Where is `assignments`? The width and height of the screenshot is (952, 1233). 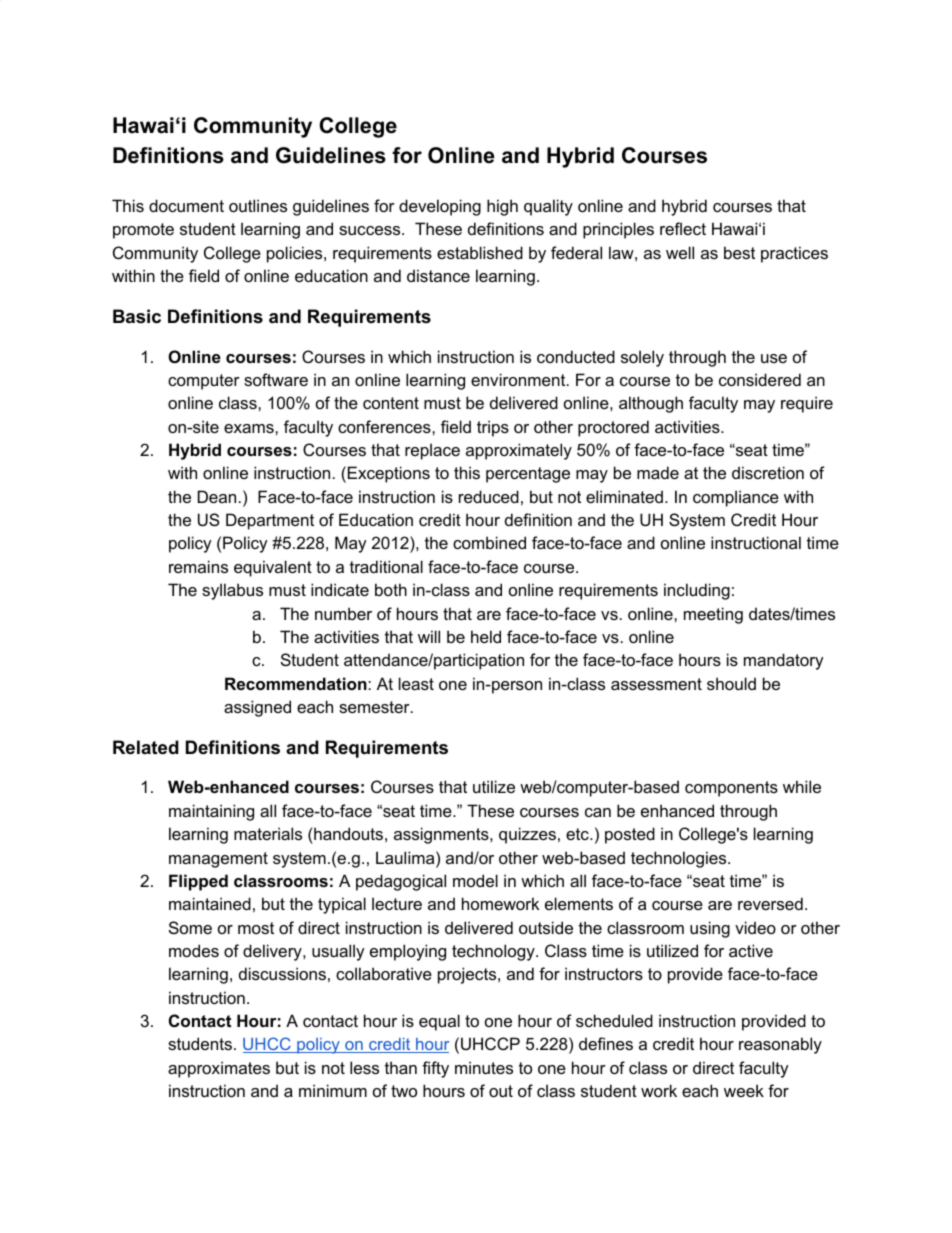 assignments is located at coordinates (442, 835).
